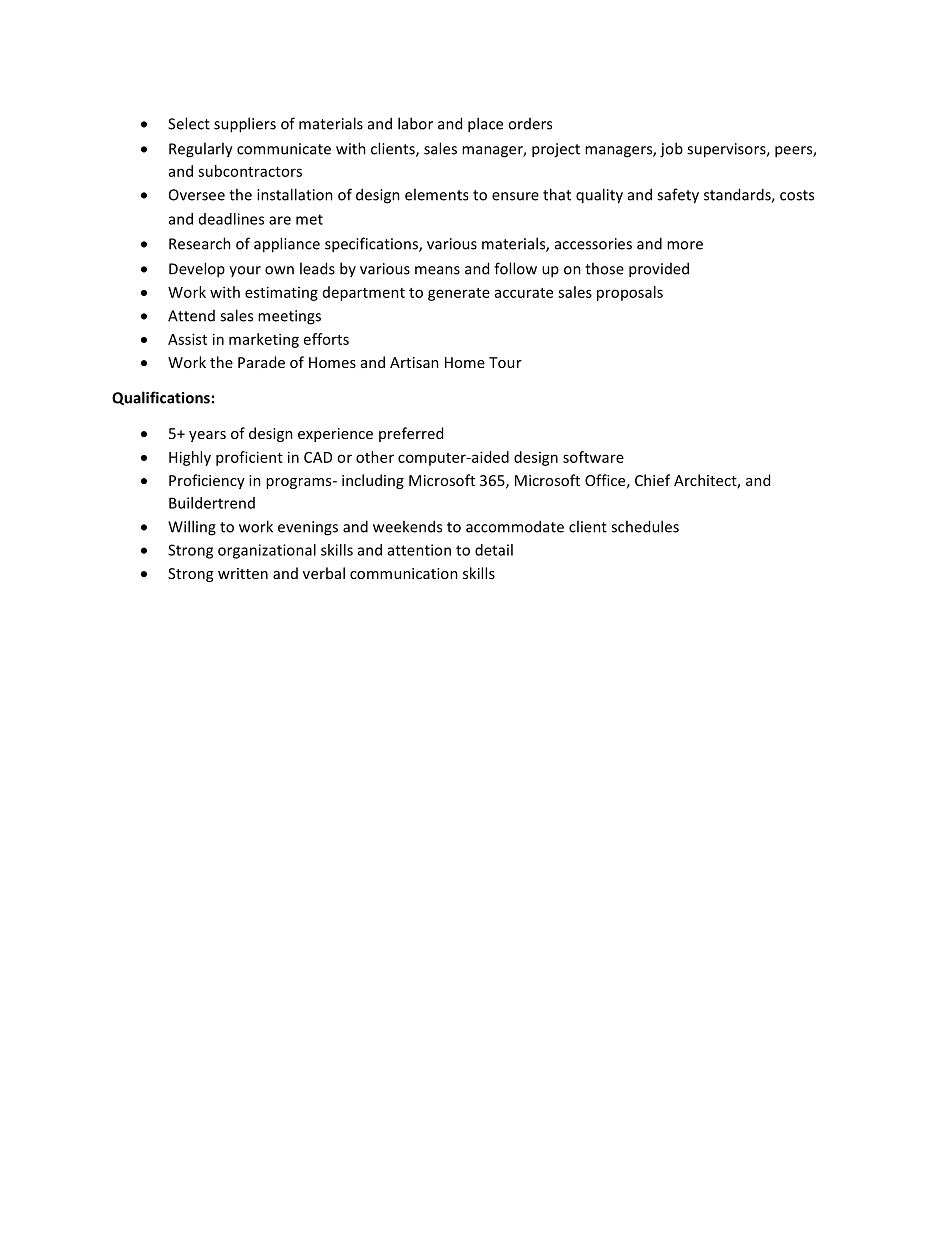 This screenshot has width=952, height=1233. What do you see at coordinates (485, 125) in the screenshot?
I see `place` at bounding box center [485, 125].
